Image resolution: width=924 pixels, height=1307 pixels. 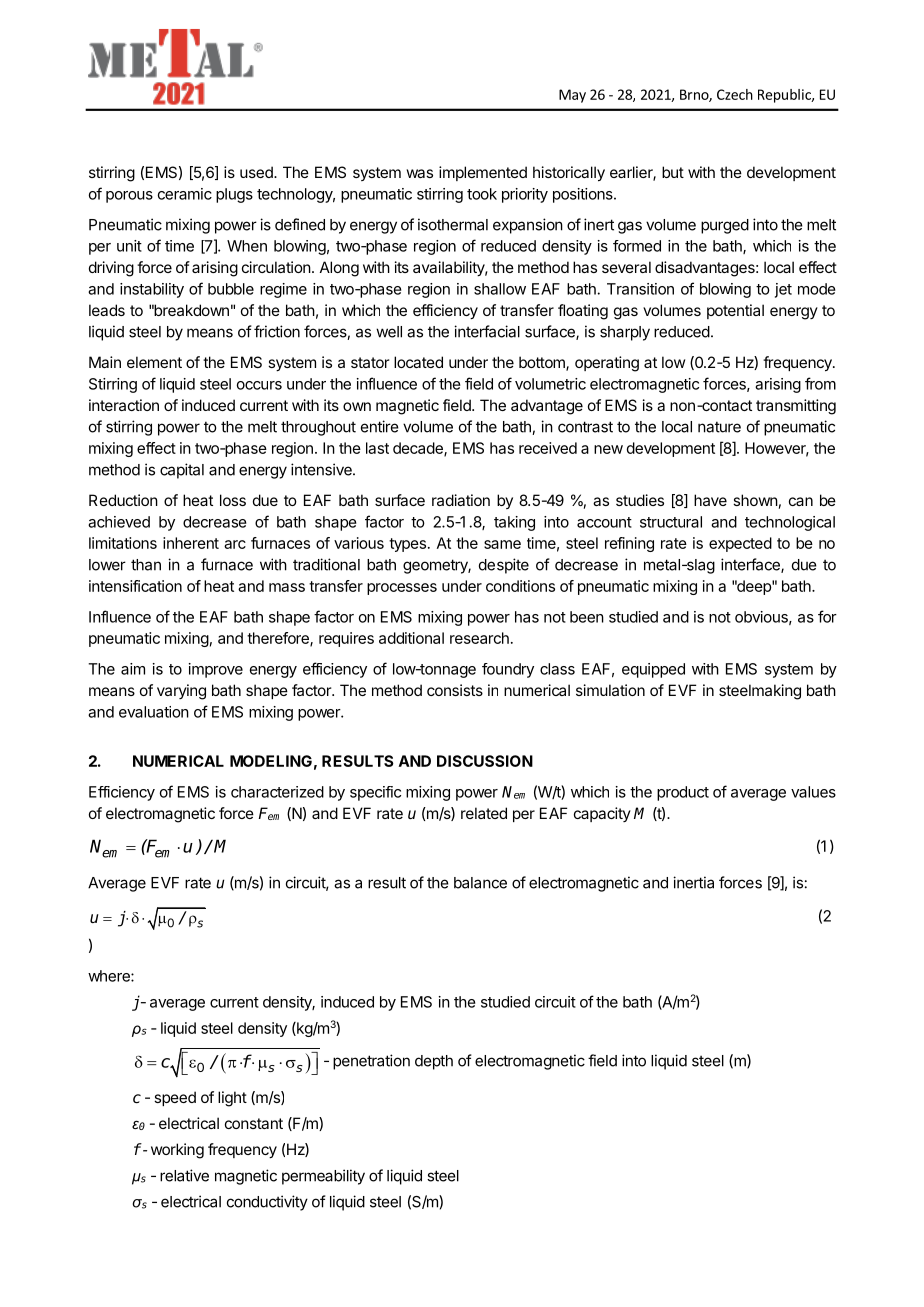 I want to click on permeability, so click(x=323, y=1177).
